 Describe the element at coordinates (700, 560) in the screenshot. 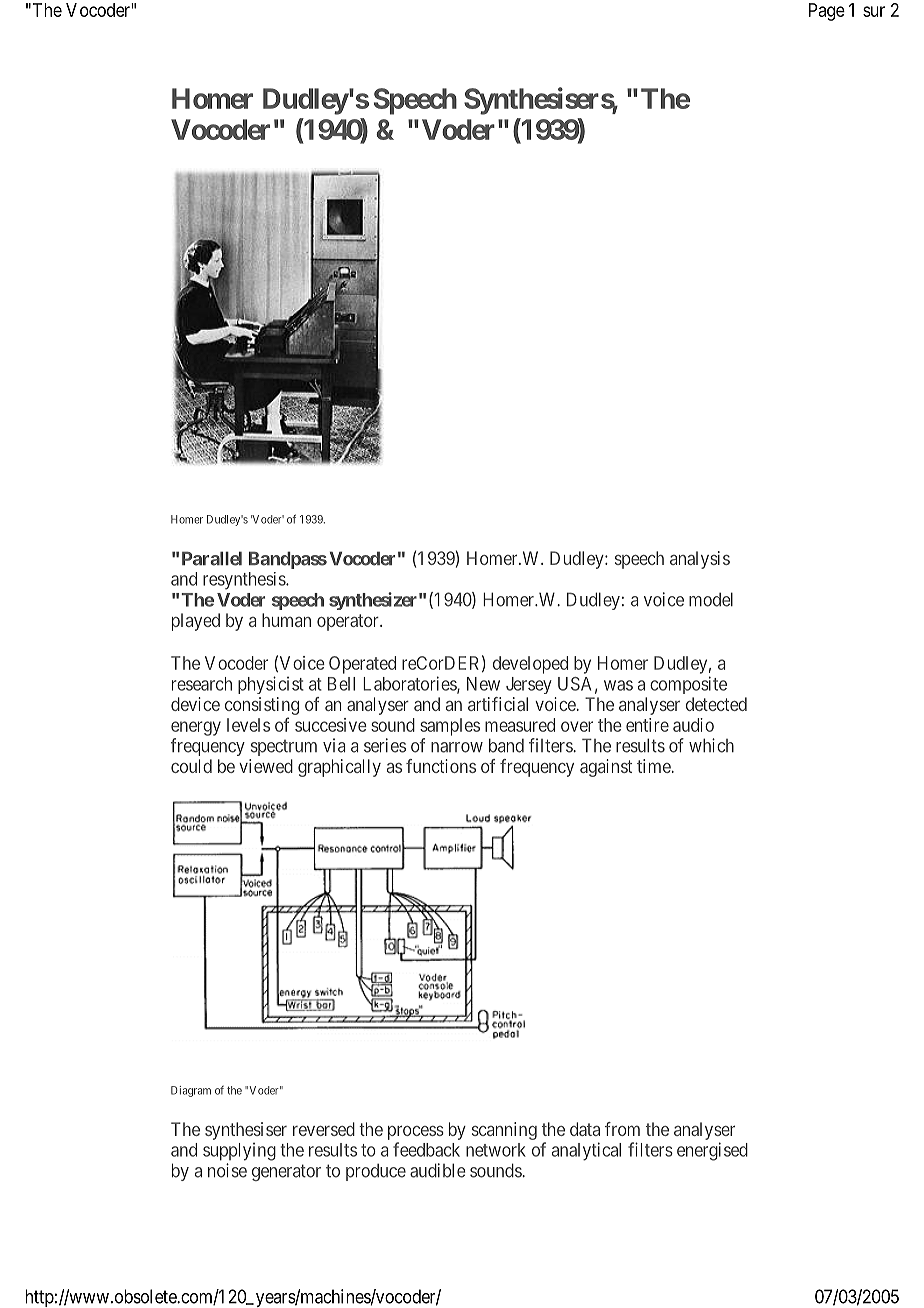

I see `analysis` at that location.
